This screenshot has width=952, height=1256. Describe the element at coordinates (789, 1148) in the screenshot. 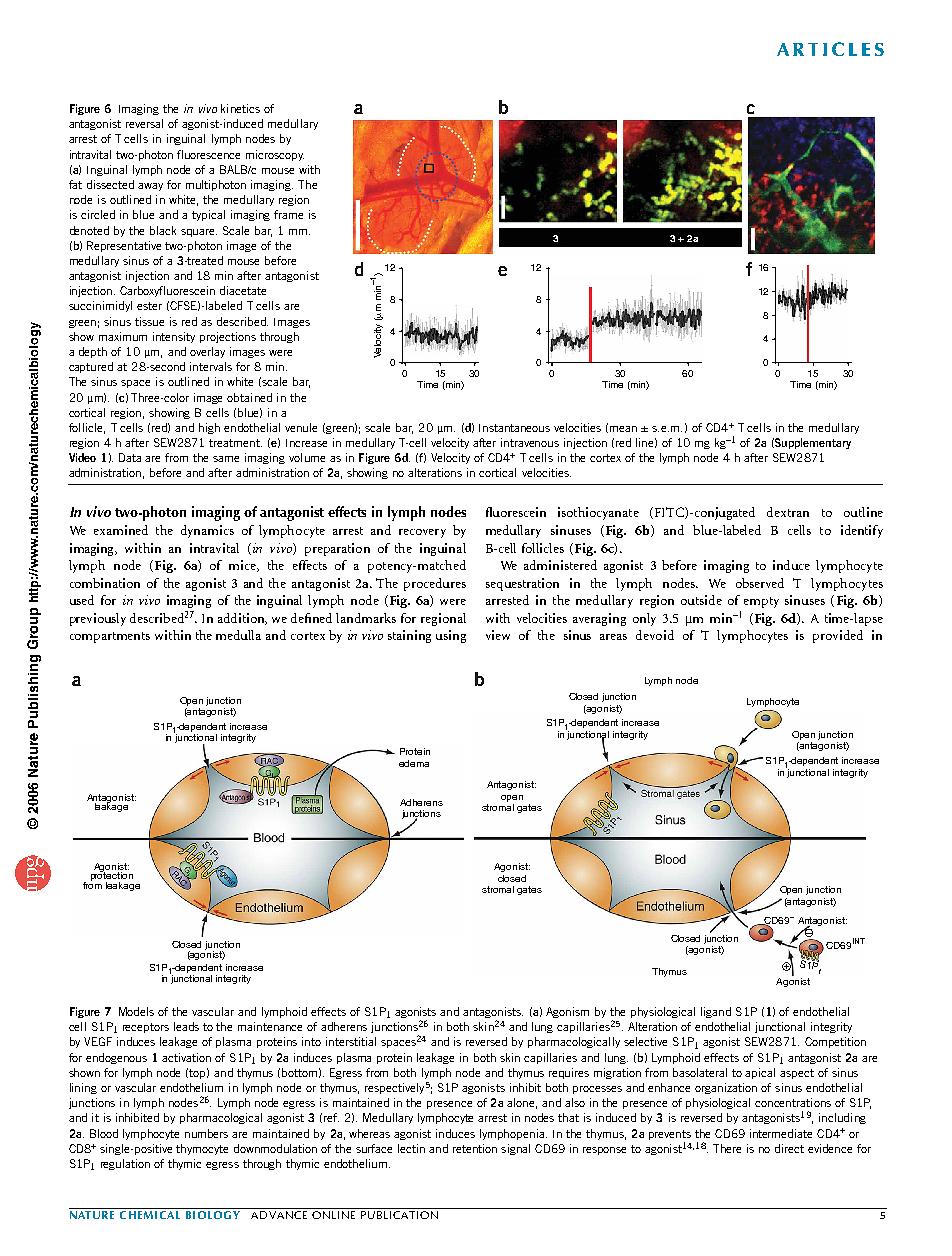

I see `direct` at that location.
